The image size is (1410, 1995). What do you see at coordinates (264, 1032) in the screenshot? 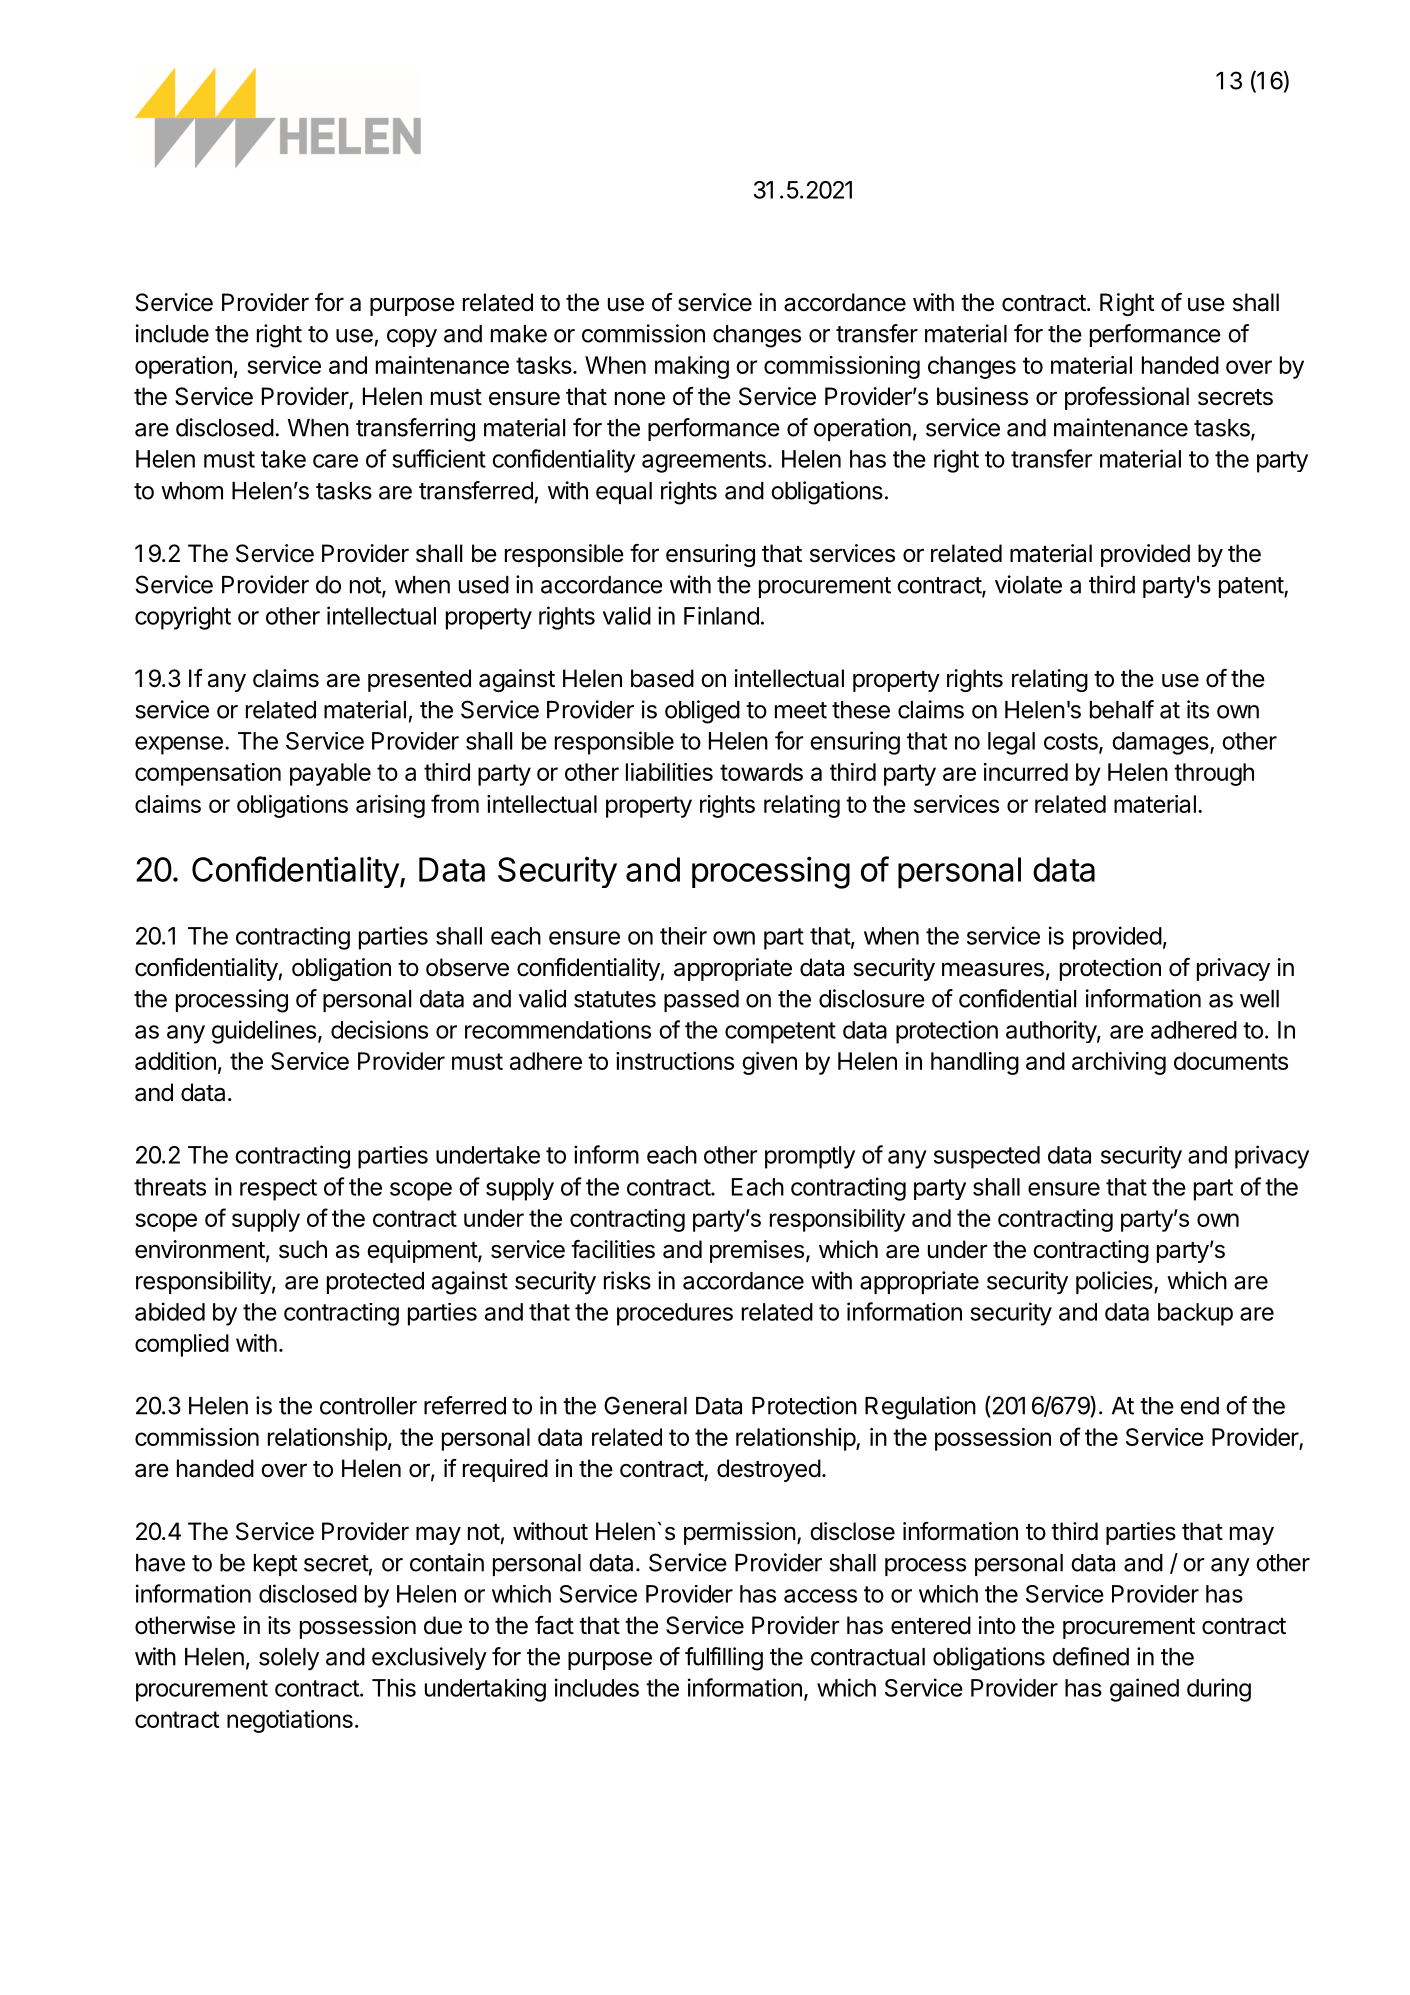
I see `guidelines` at bounding box center [264, 1032].
